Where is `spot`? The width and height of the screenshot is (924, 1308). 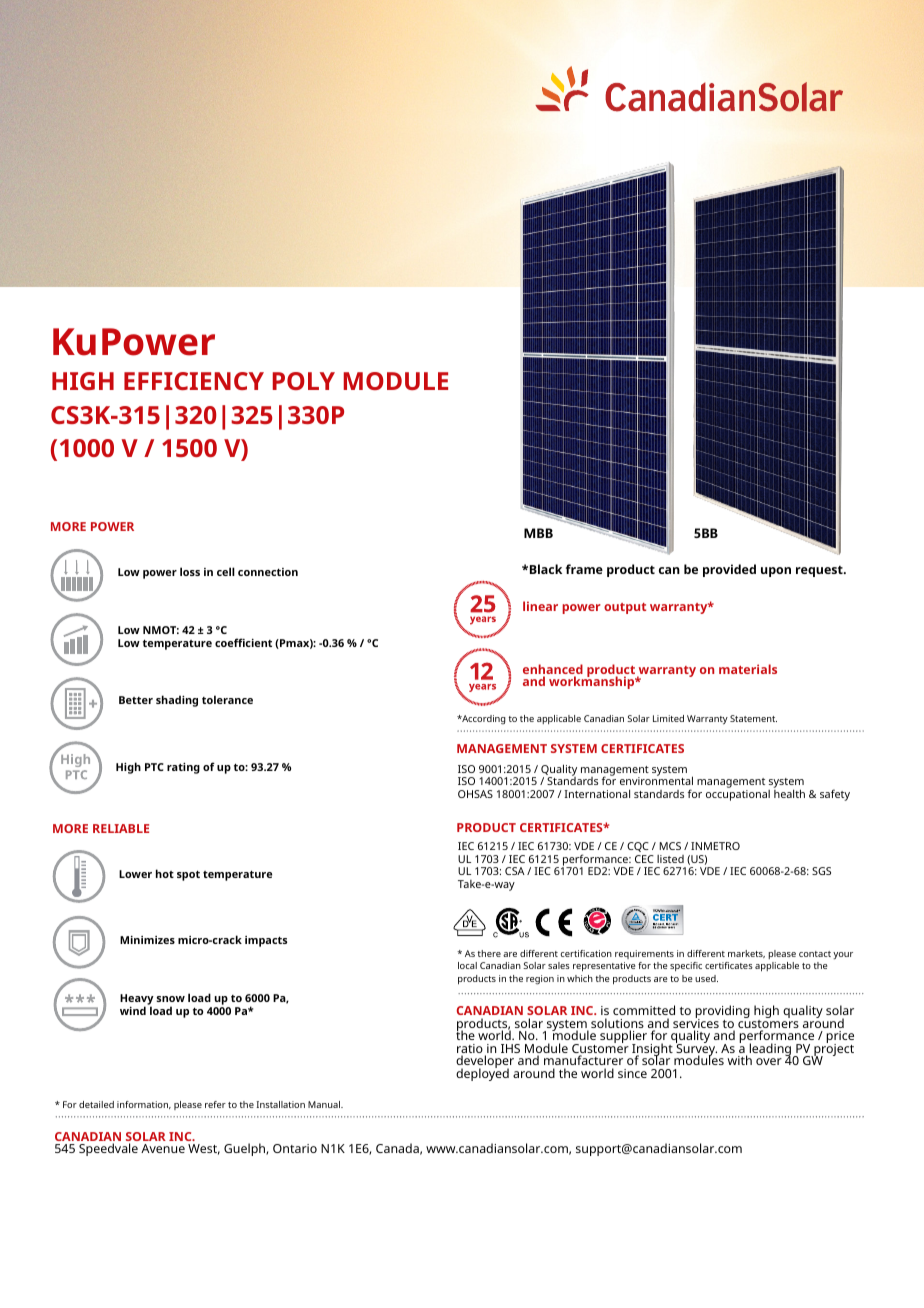 spot is located at coordinates (188, 876).
